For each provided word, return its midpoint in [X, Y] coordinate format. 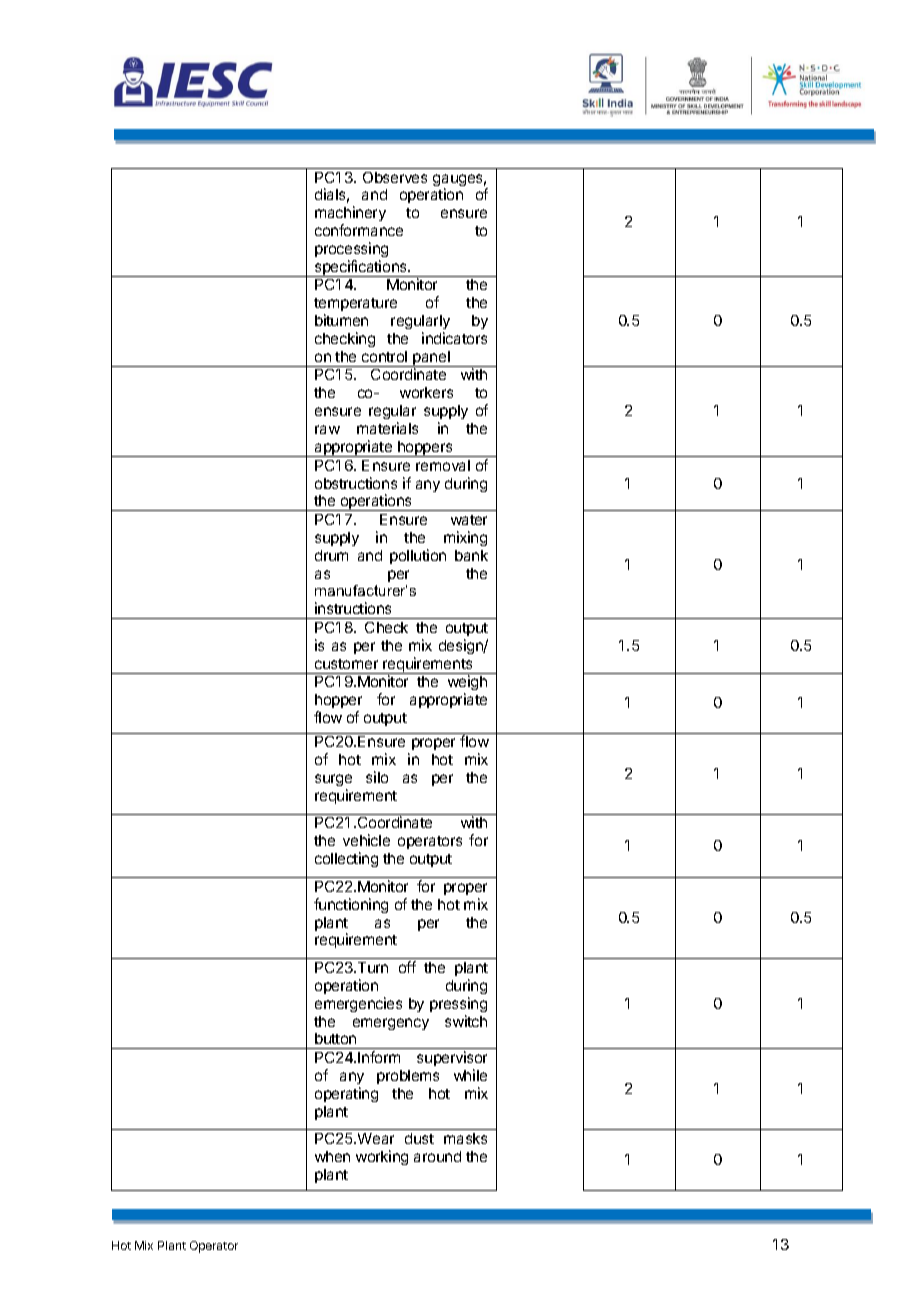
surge [333, 780]
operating [346, 1094]
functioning [351, 905]
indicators [454, 338]
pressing [458, 1004]
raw [327, 429]
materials [387, 428]
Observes [395, 177]
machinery [350, 215]
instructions [353, 608]
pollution [418, 556]
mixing [465, 538]
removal [443, 465]
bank [471, 555]
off [407, 967]
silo [377, 777]
